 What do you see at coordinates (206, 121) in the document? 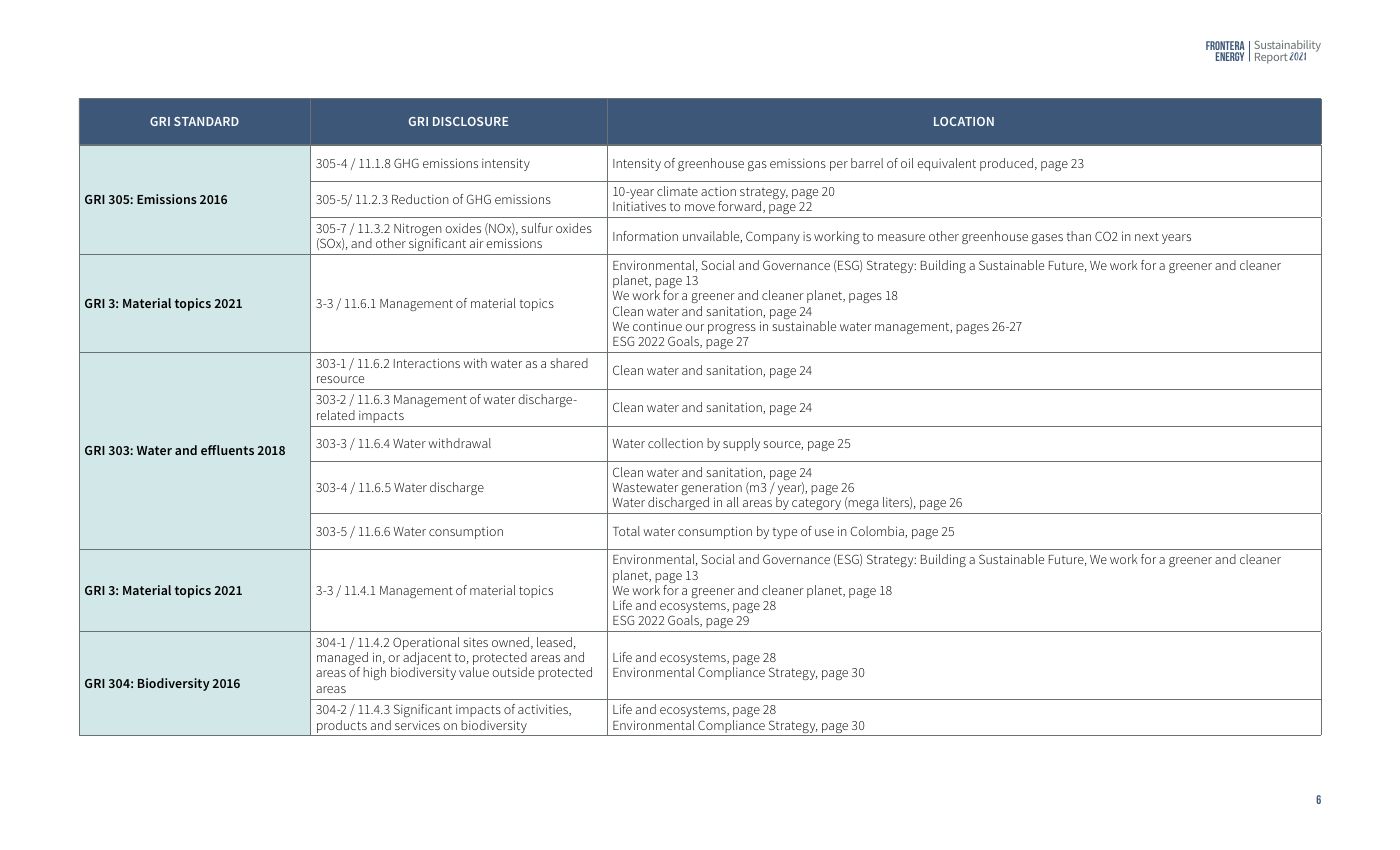
I see `STANDARD` at bounding box center [206, 121].
